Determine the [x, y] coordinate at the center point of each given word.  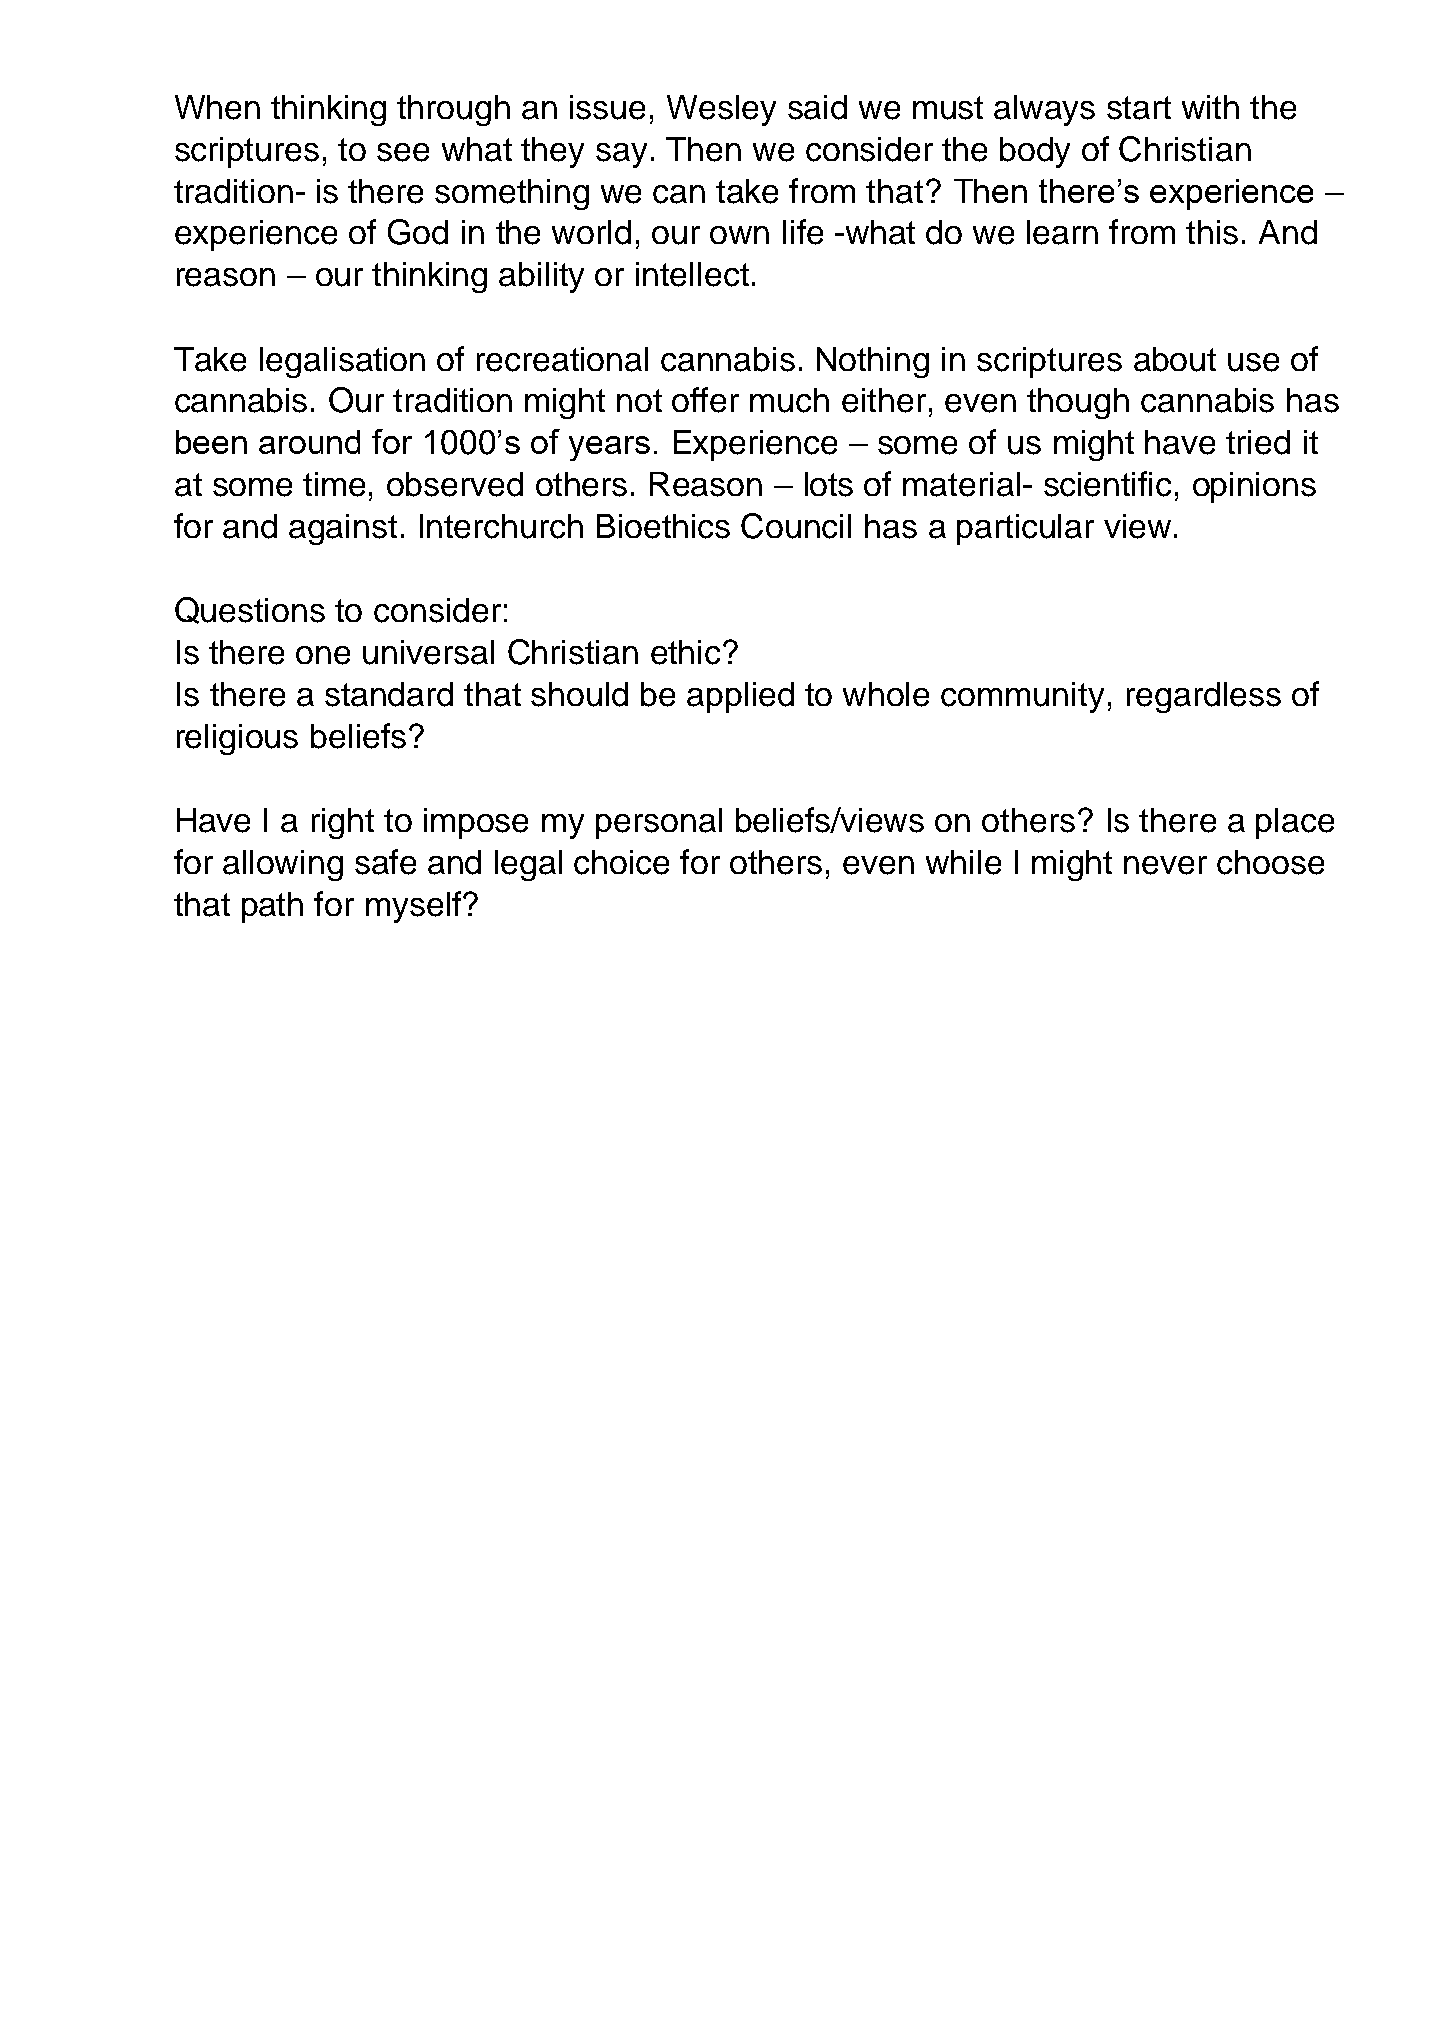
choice [621, 862]
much [789, 400]
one [323, 655]
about [1175, 359]
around [309, 442]
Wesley [721, 110]
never [1165, 865]
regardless [1204, 697]
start [1139, 108]
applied [740, 697]
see [403, 152]
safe [385, 862]
